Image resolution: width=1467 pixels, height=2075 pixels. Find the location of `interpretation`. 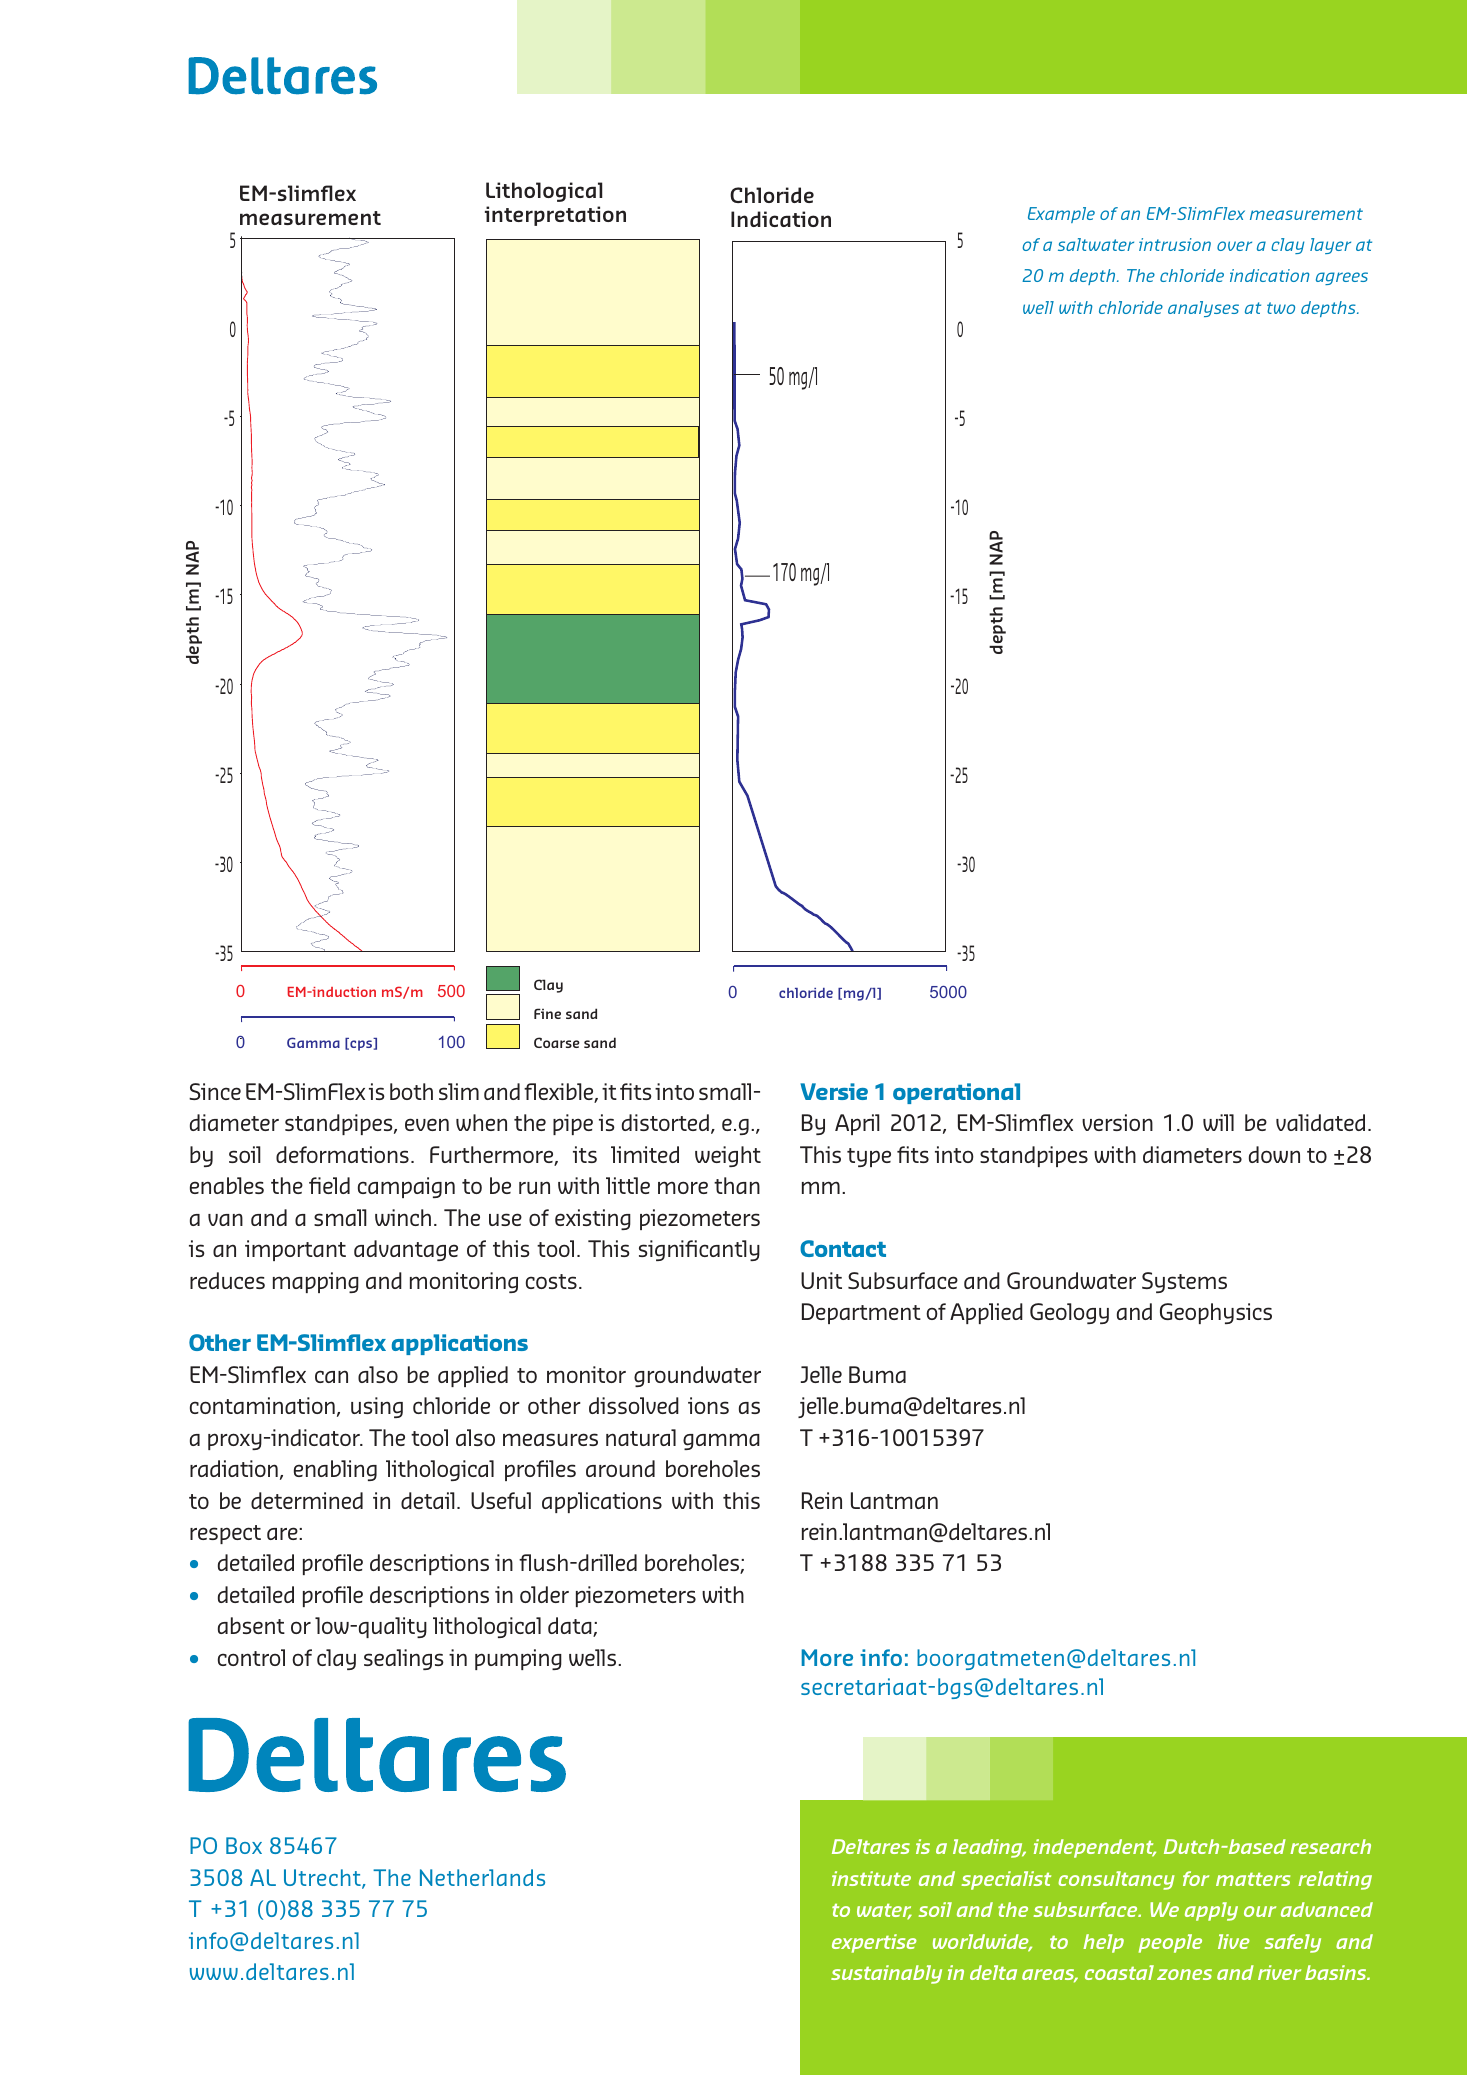

interpretation is located at coordinates (555, 216).
